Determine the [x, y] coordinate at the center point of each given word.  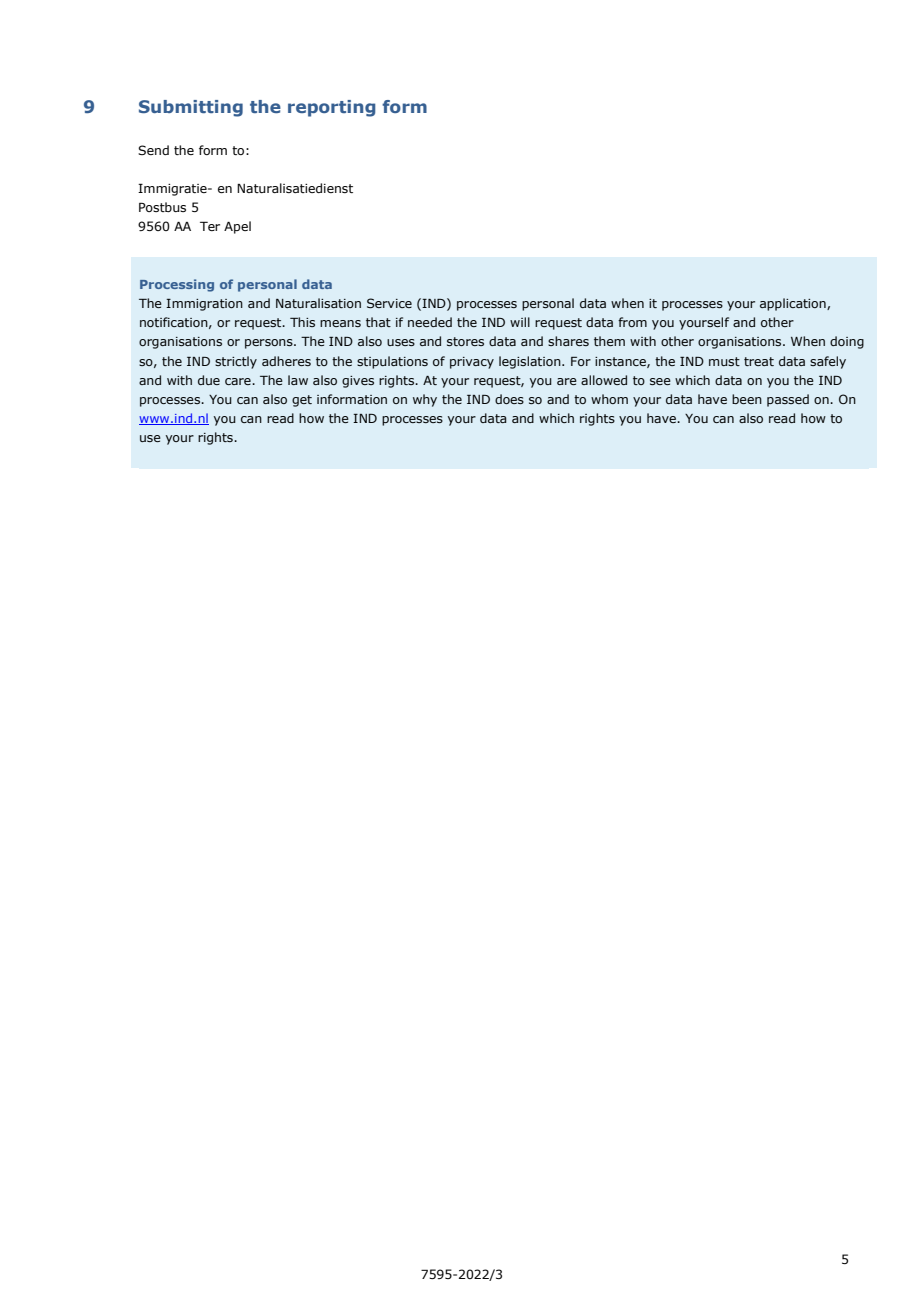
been [747, 399]
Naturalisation [318, 303]
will [520, 322]
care [239, 381]
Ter [210, 226]
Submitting [191, 108]
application [794, 304]
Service [389, 303]
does [509, 399]
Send [153, 150]
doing [847, 342]
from [632, 322]
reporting [332, 108]
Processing [177, 285]
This [302, 322]
